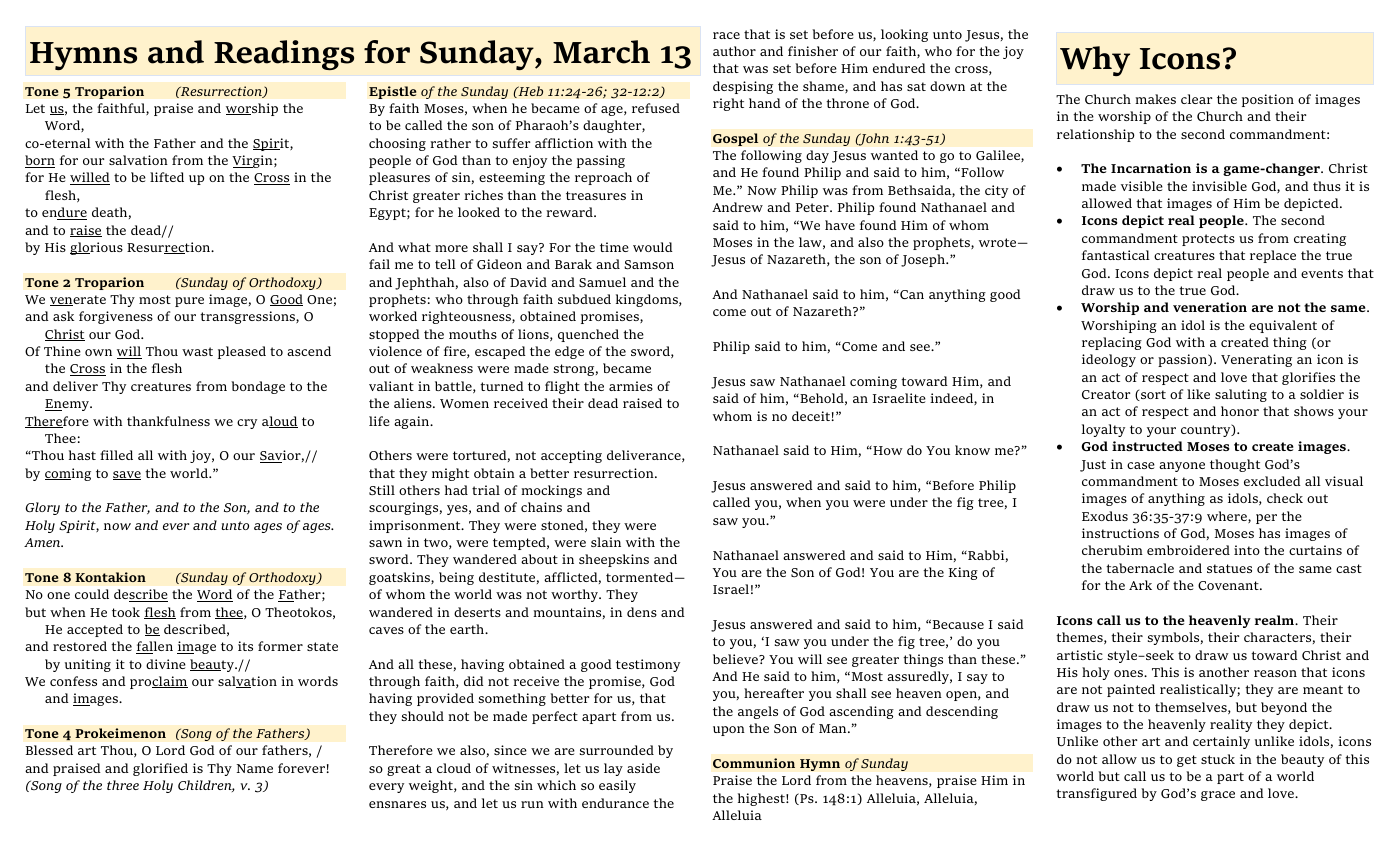 The image size is (1400, 850). Describe the element at coordinates (653, 247) in the page. I see `would` at that location.
